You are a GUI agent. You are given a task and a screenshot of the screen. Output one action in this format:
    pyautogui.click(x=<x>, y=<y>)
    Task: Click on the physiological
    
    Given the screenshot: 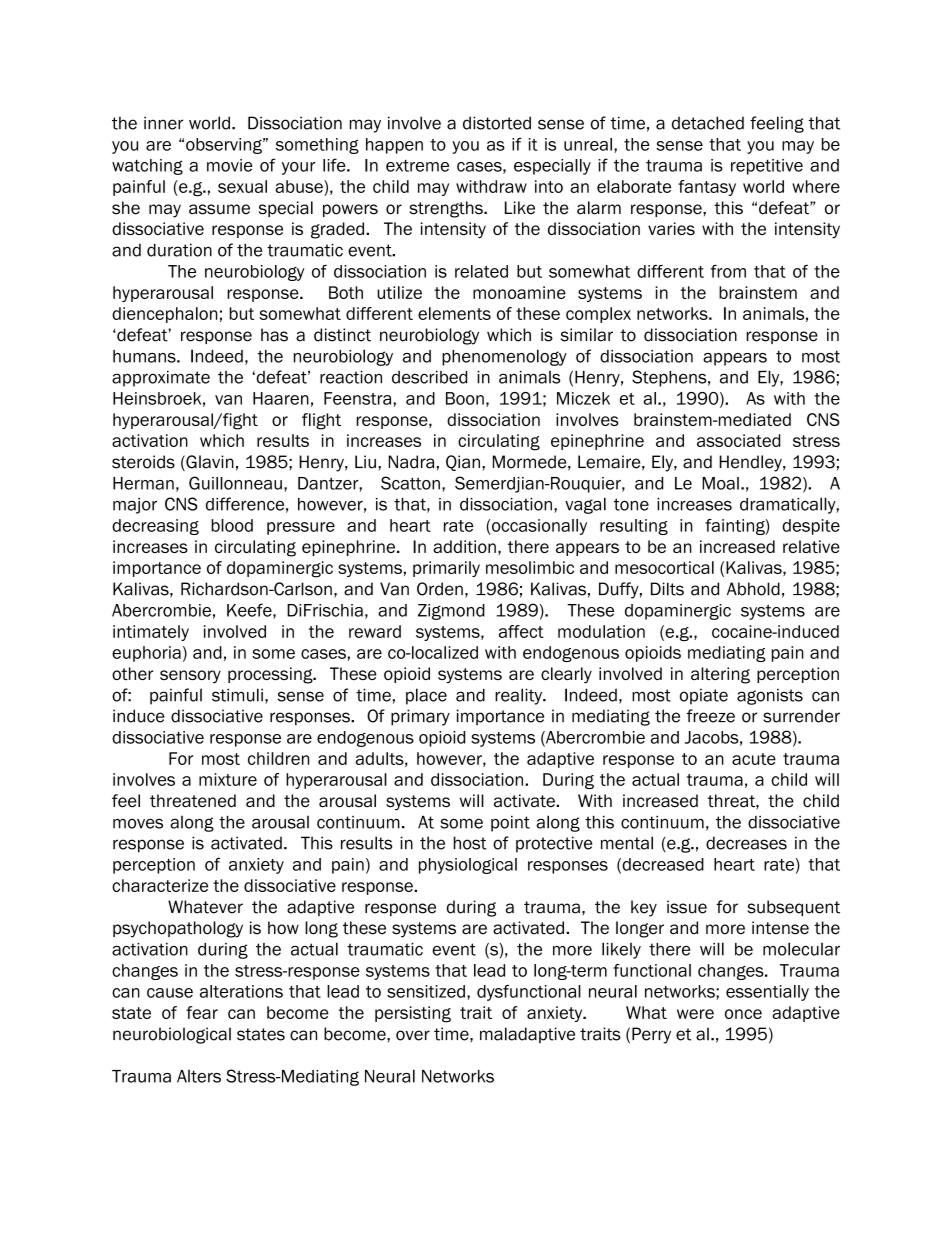 What is the action you would take?
    pyautogui.click(x=468, y=866)
